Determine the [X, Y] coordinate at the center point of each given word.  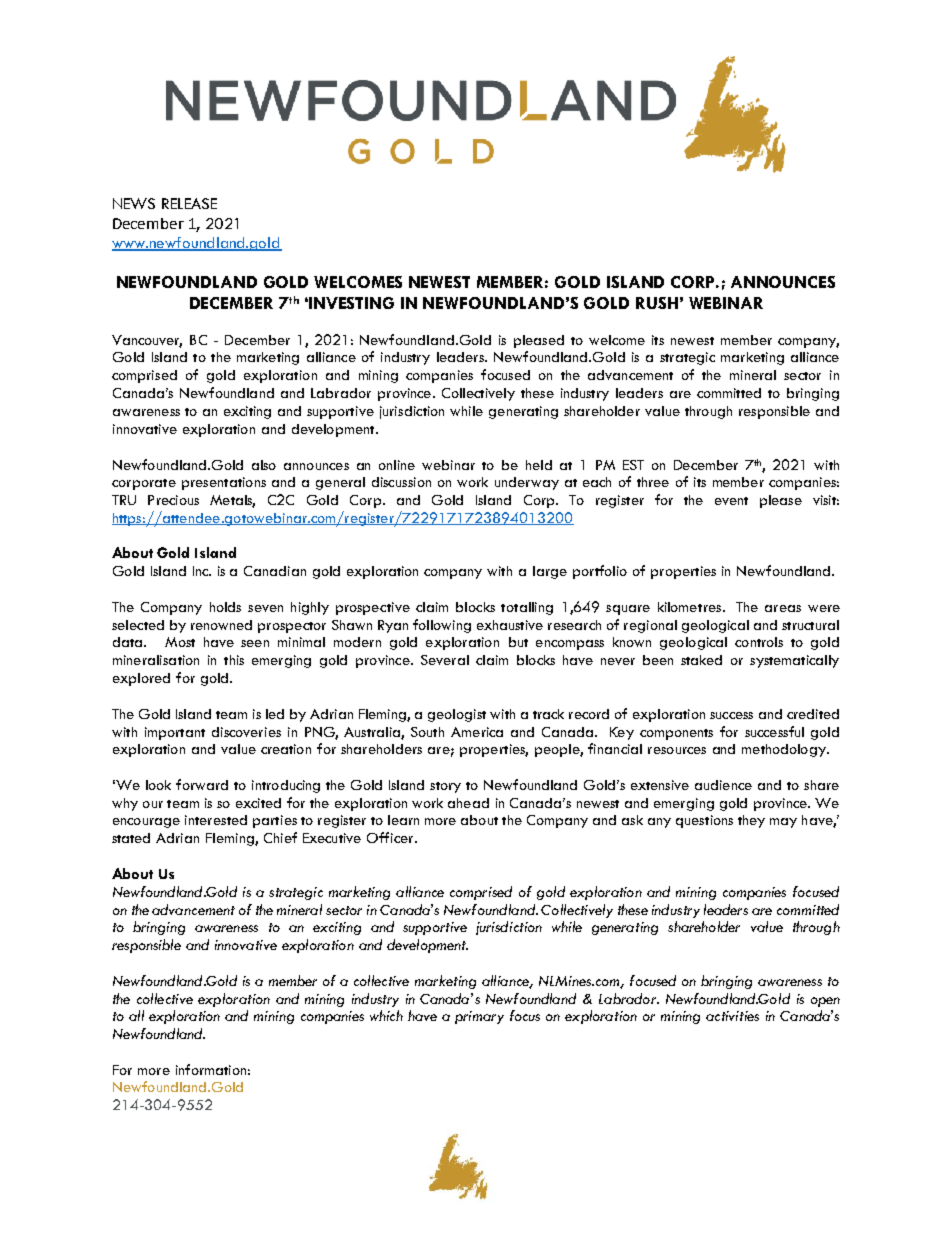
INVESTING [351, 303]
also [264, 465]
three [653, 482]
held [539, 465]
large [550, 572]
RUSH [657, 303]
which [386, 1015]
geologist [457, 715]
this [234, 660]
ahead [468, 803]
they [751, 821]
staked [701, 660]
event [731, 501]
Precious [173, 500]
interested [216, 820]
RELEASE [189, 203]
